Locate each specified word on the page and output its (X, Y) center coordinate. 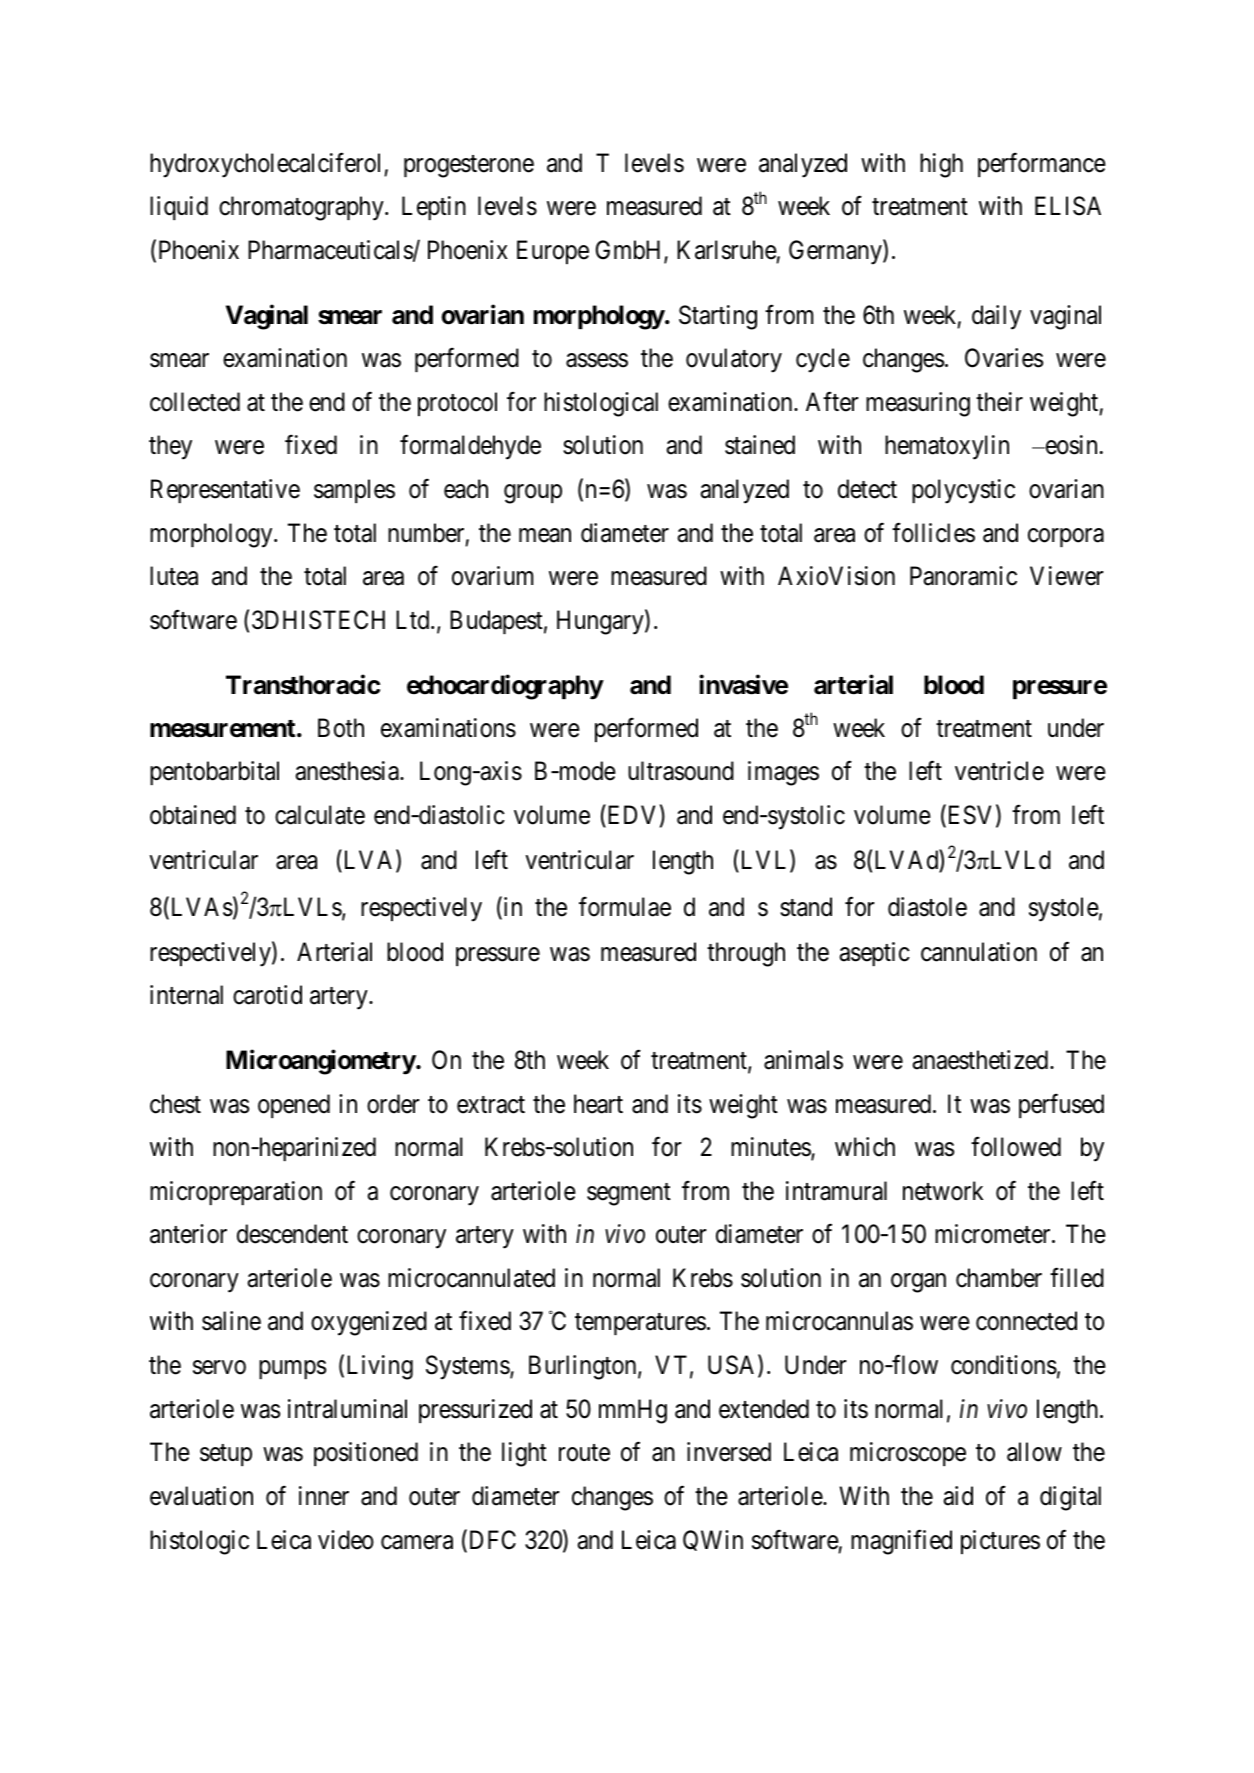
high (941, 165)
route (584, 1453)
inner (324, 1496)
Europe (553, 252)
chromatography (302, 208)
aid (958, 1496)
